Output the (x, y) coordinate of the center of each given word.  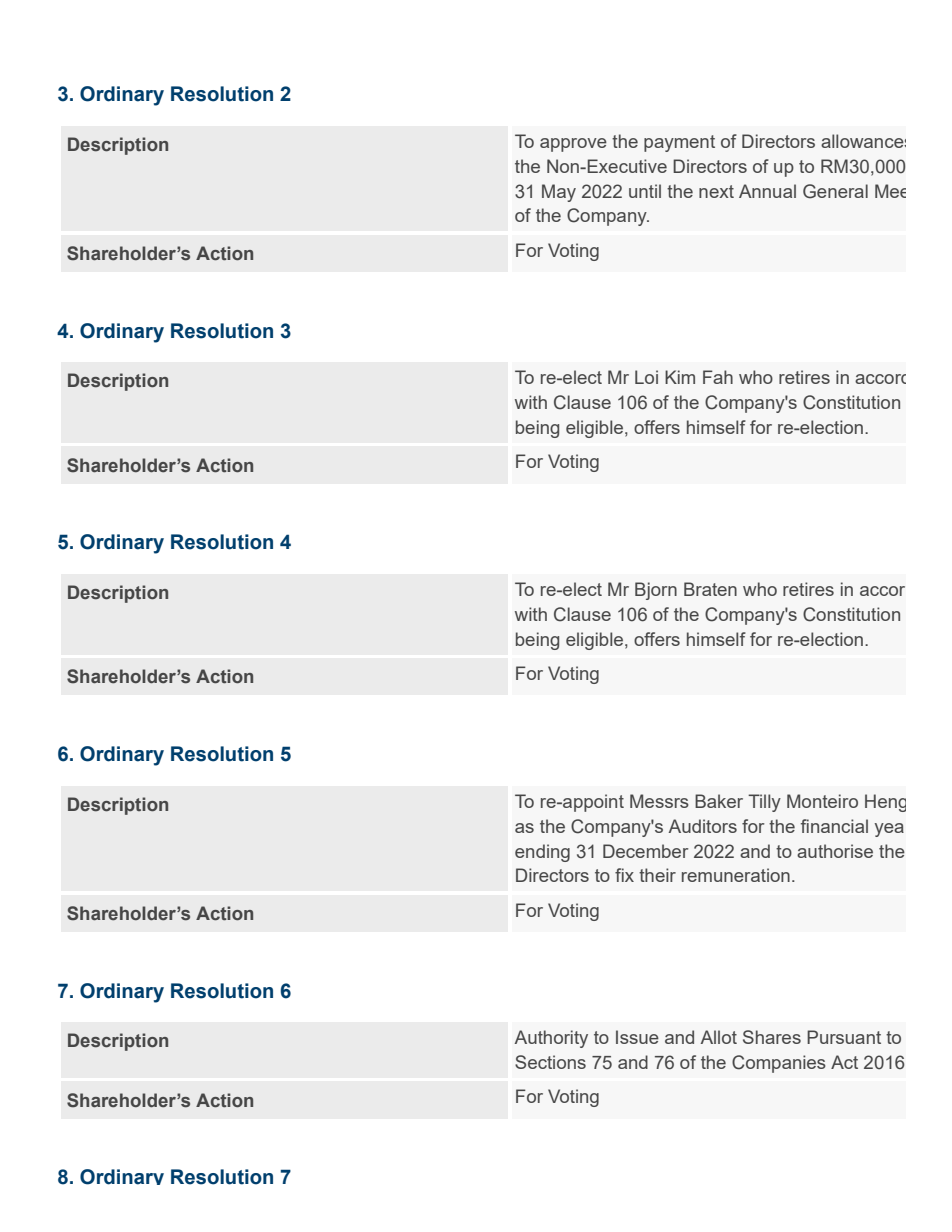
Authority (551, 1039)
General (835, 191)
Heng (885, 803)
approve (573, 145)
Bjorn (656, 591)
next (716, 191)
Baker (719, 801)
